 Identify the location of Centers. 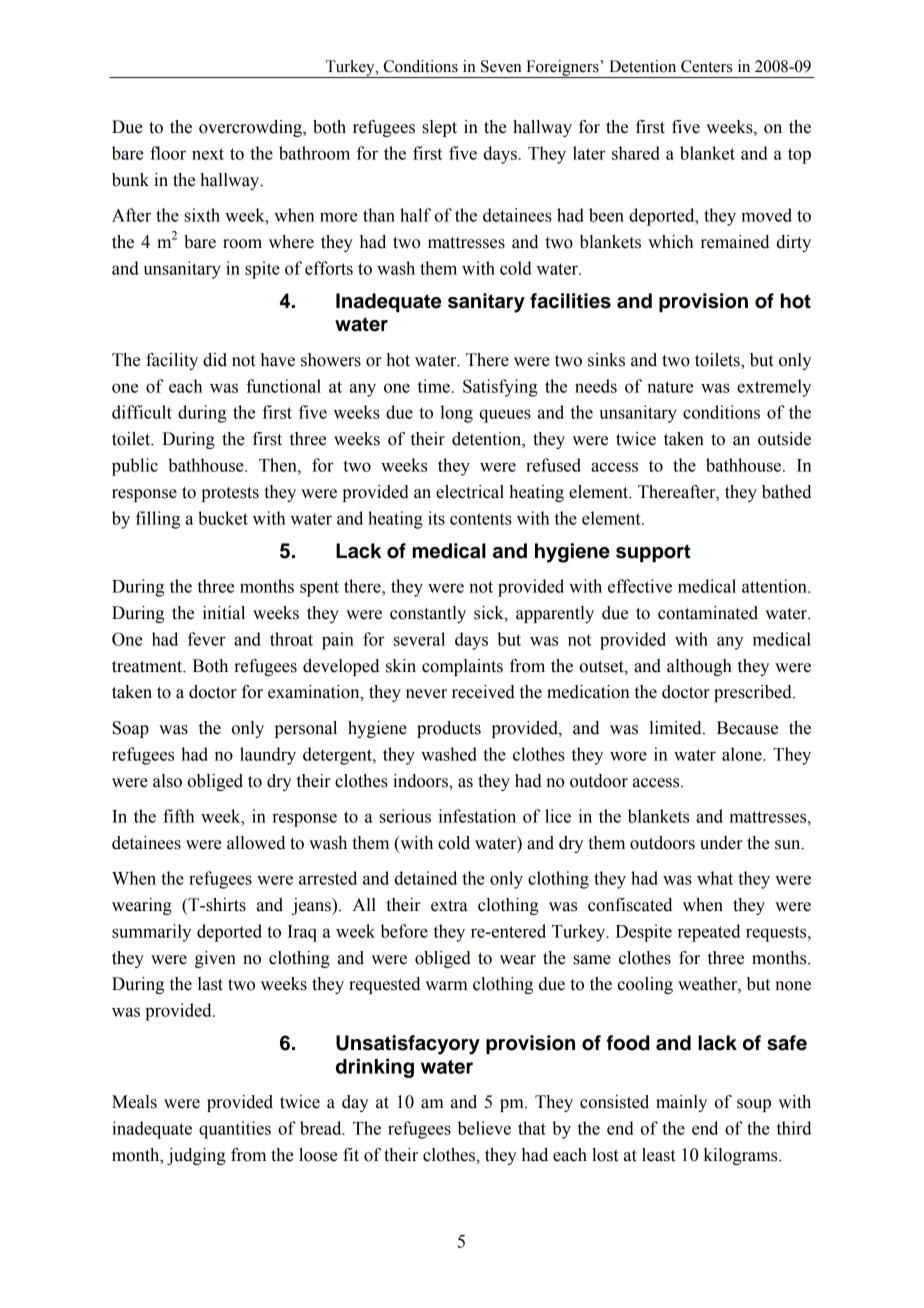
(706, 66).
